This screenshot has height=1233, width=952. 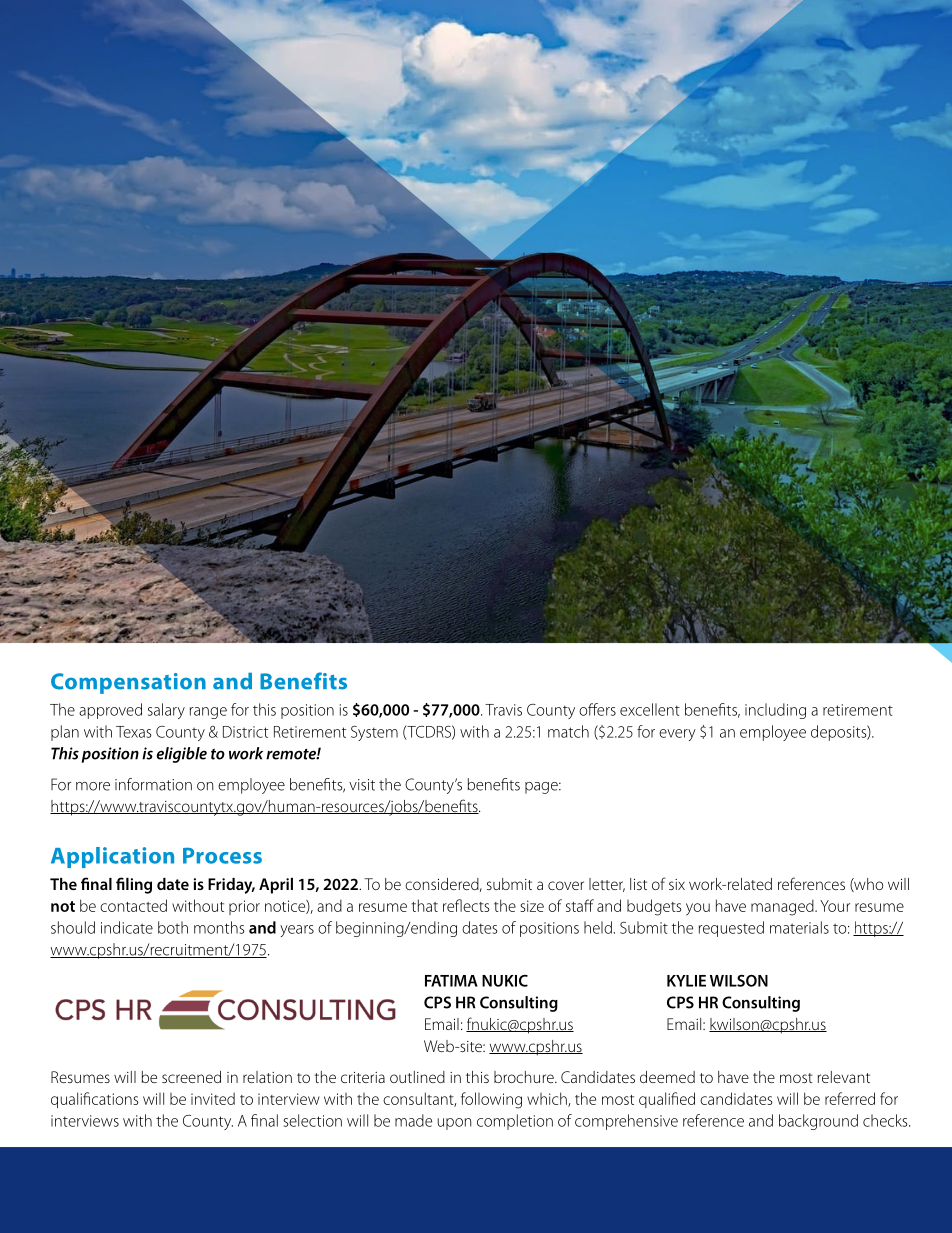 I want to click on salary, so click(x=166, y=711).
